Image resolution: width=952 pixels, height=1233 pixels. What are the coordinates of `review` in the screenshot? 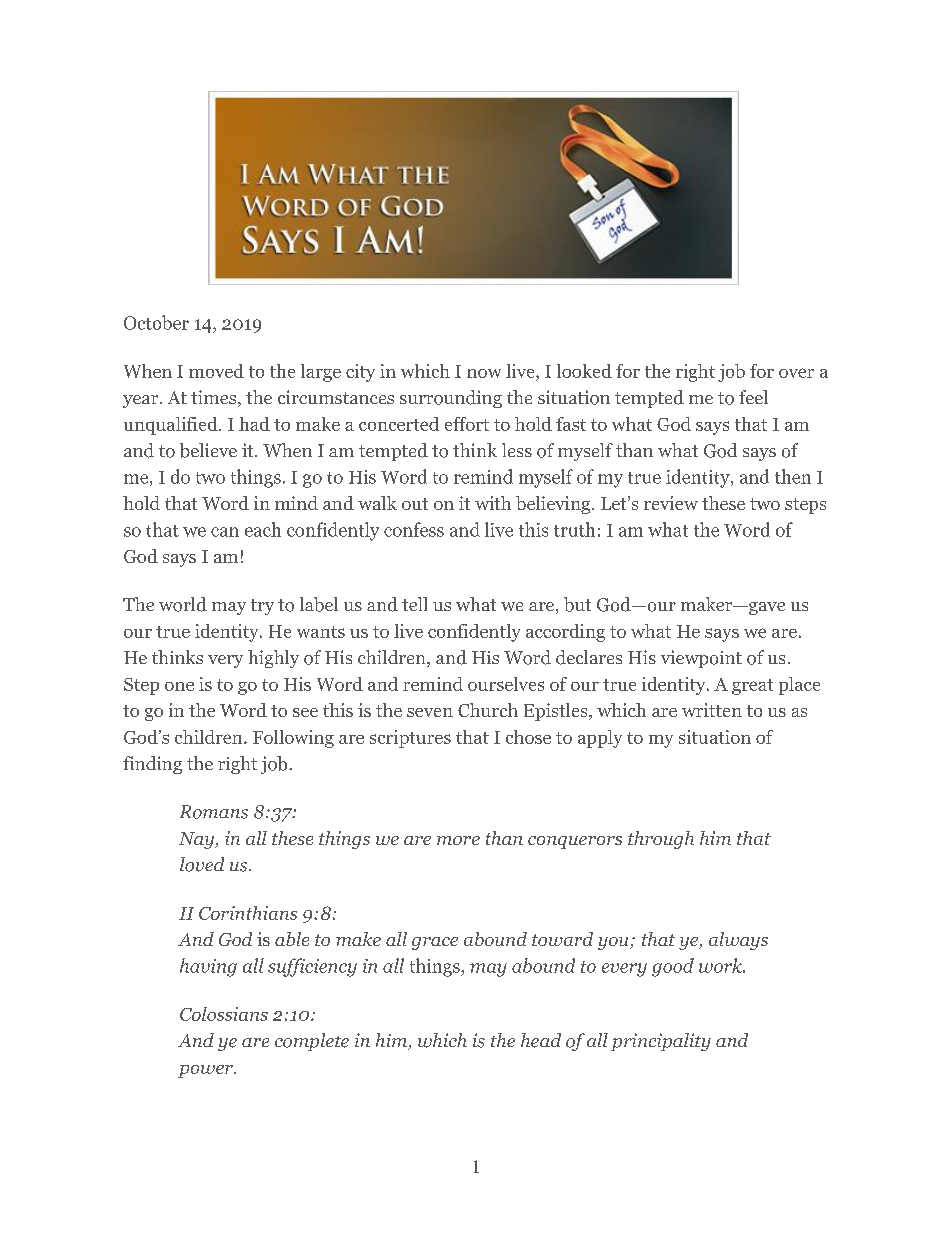 It's located at (671, 503).
